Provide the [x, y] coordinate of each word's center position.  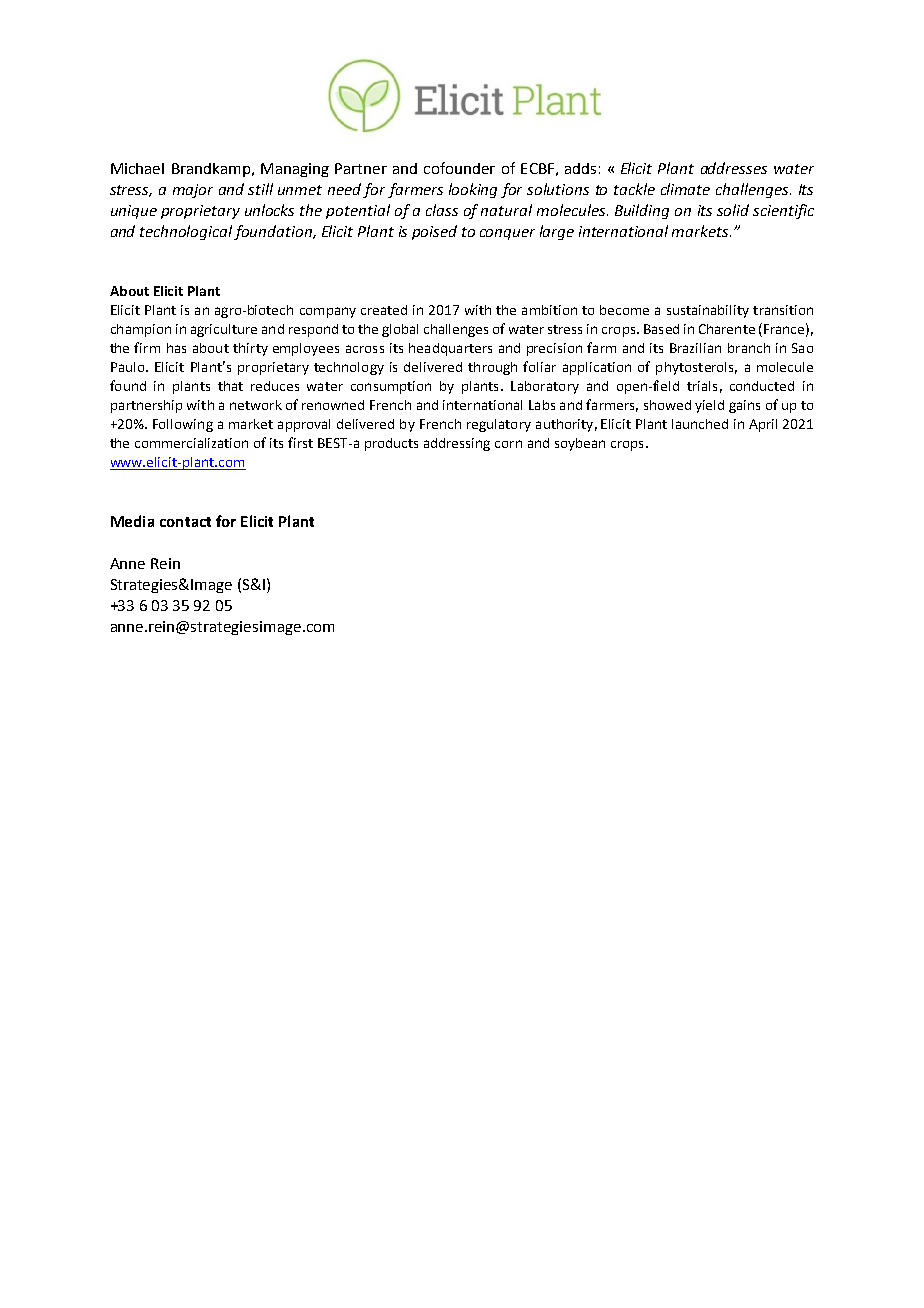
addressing [457, 444]
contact [185, 522]
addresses [734, 168]
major [193, 191]
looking [473, 190]
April [763, 425]
